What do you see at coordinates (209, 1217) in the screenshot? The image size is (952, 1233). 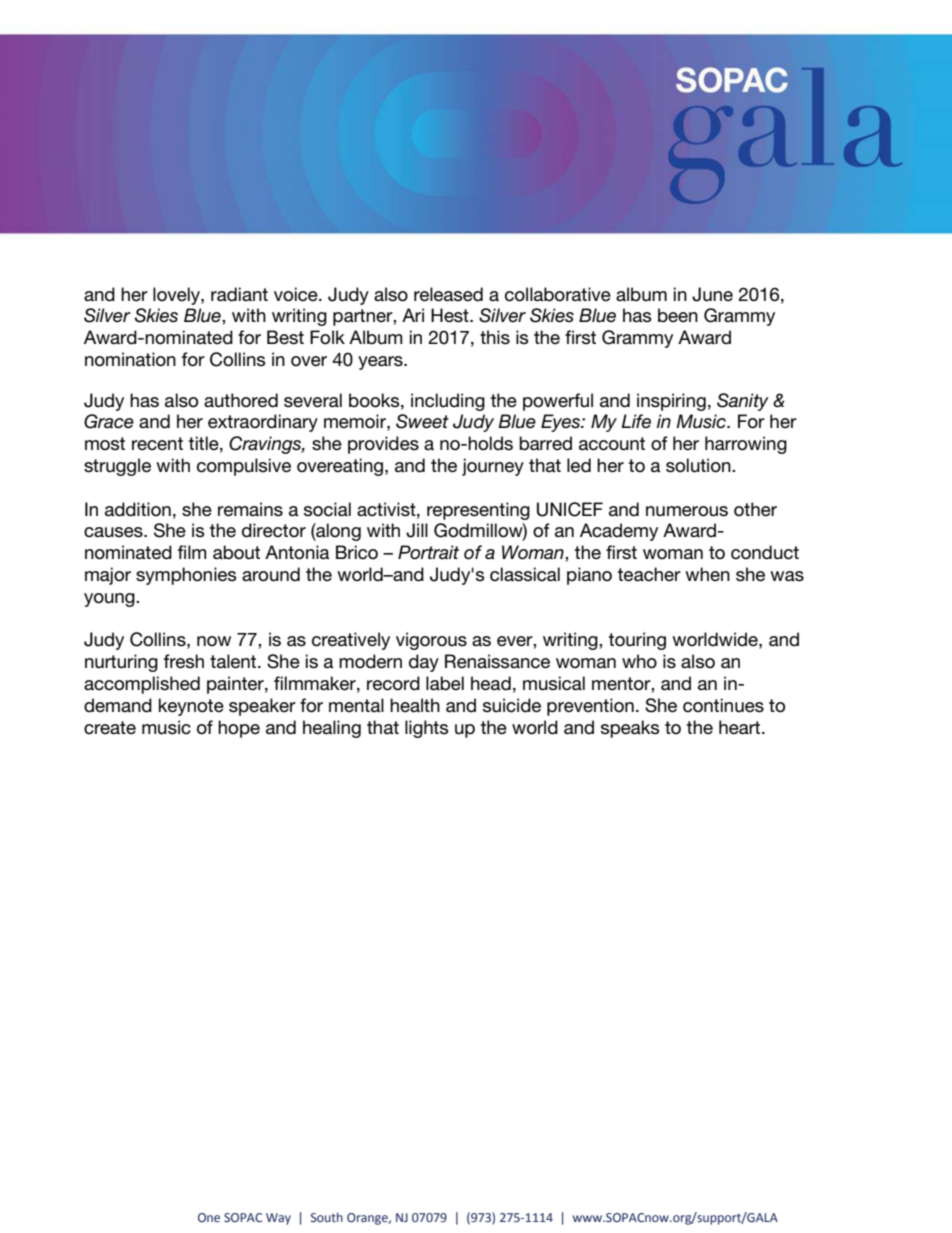 I see `One` at bounding box center [209, 1217].
